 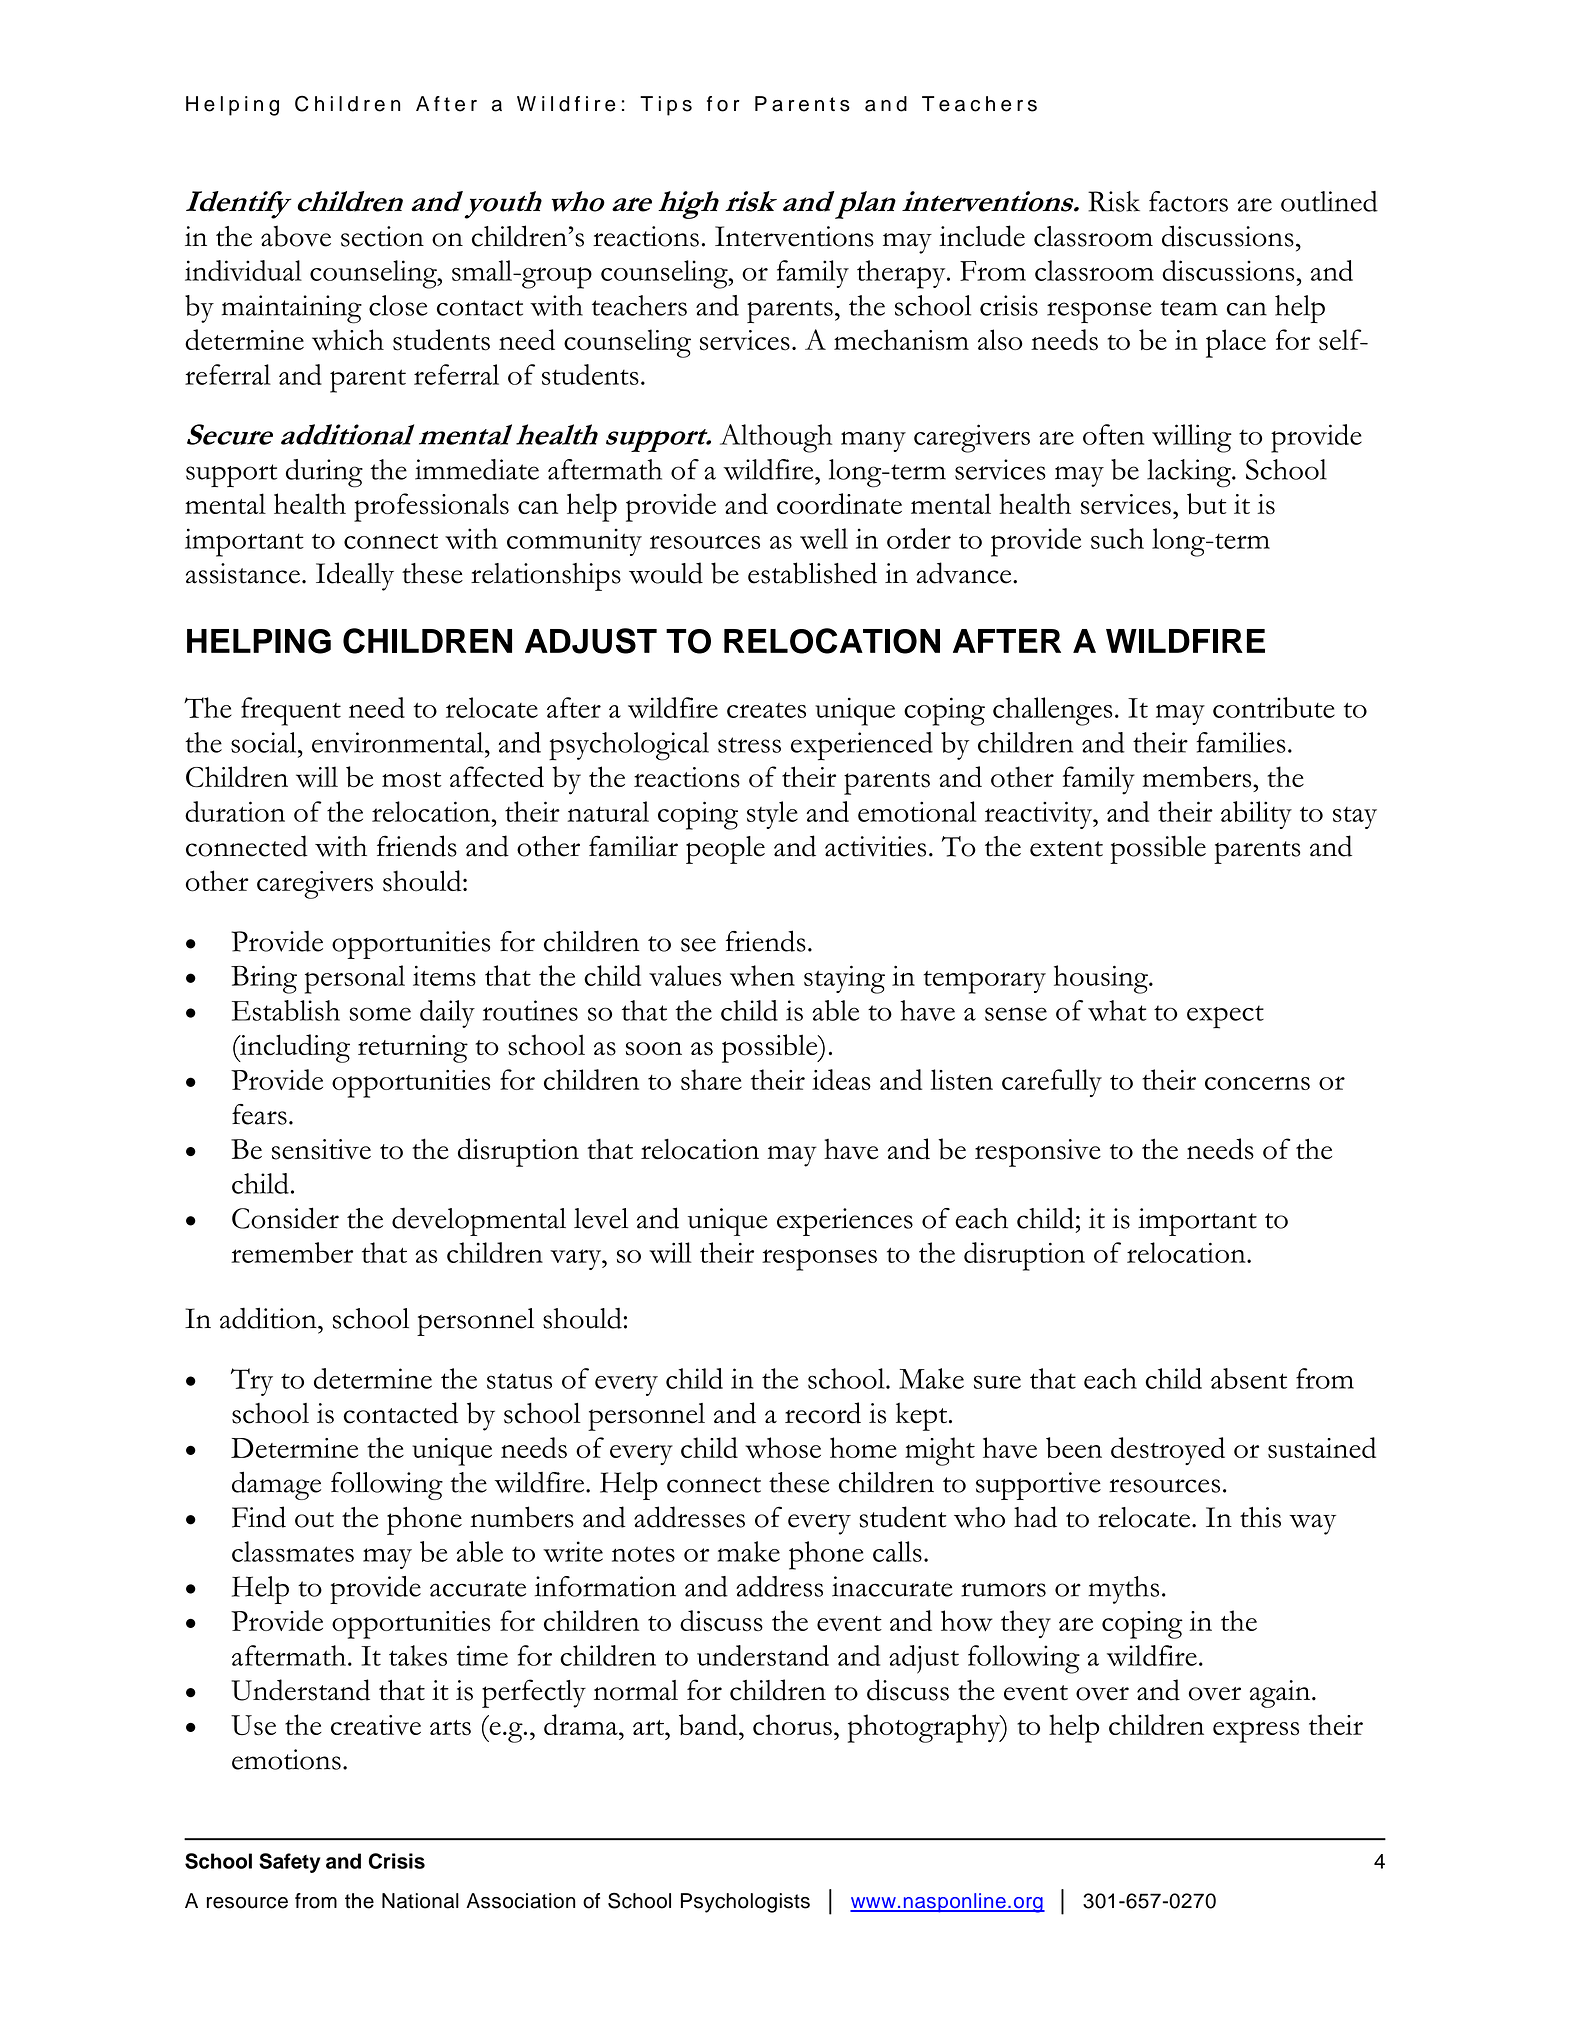 What do you see at coordinates (1188, 201) in the screenshot?
I see `factors` at bounding box center [1188, 201].
